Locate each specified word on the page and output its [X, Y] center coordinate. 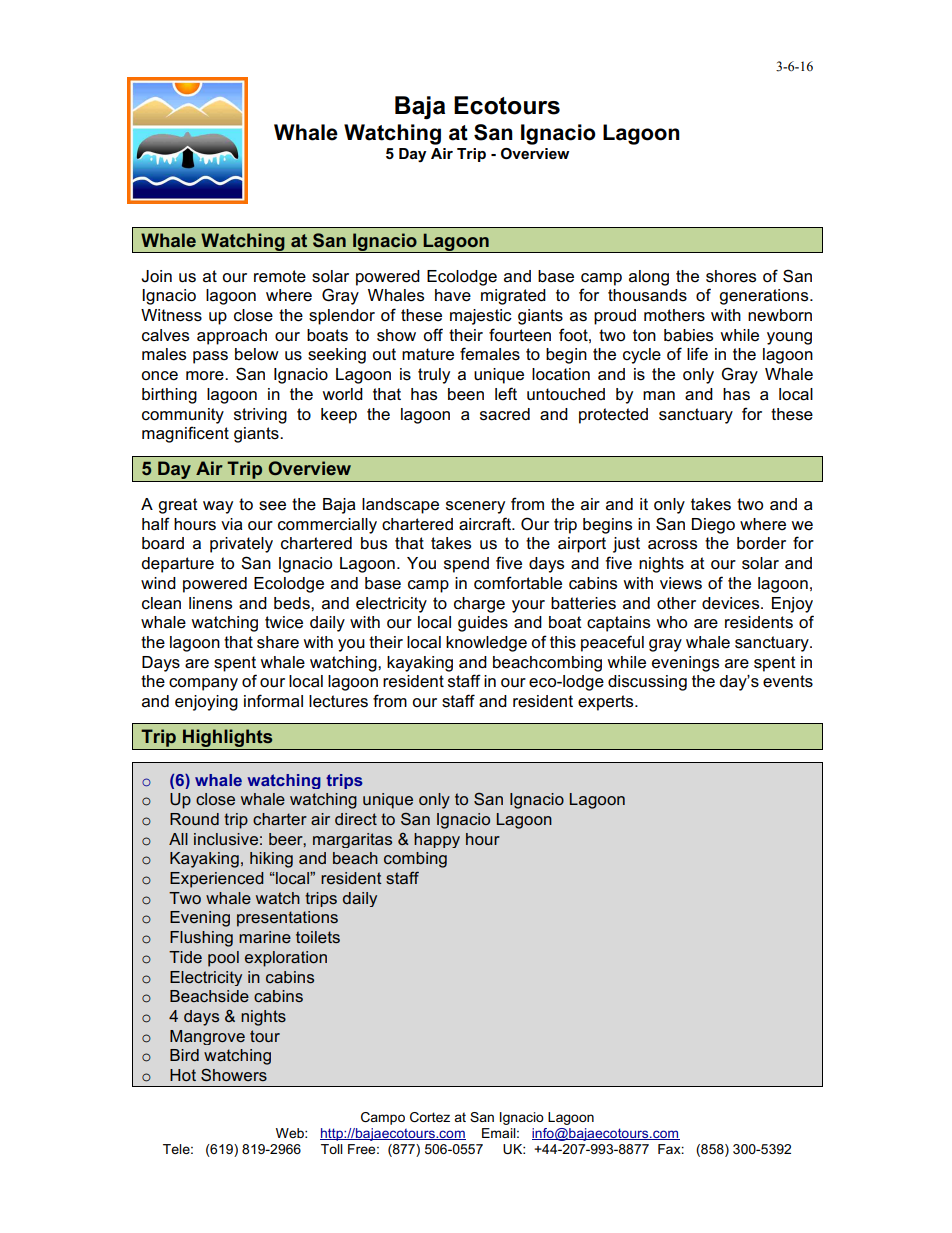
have [453, 295]
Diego [713, 526]
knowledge [486, 644]
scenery [475, 507]
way [218, 507]
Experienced [217, 880]
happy [437, 840]
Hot [183, 1075]
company [203, 684]
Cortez [430, 1117]
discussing [647, 683]
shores [731, 276]
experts [607, 703]
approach [232, 337]
